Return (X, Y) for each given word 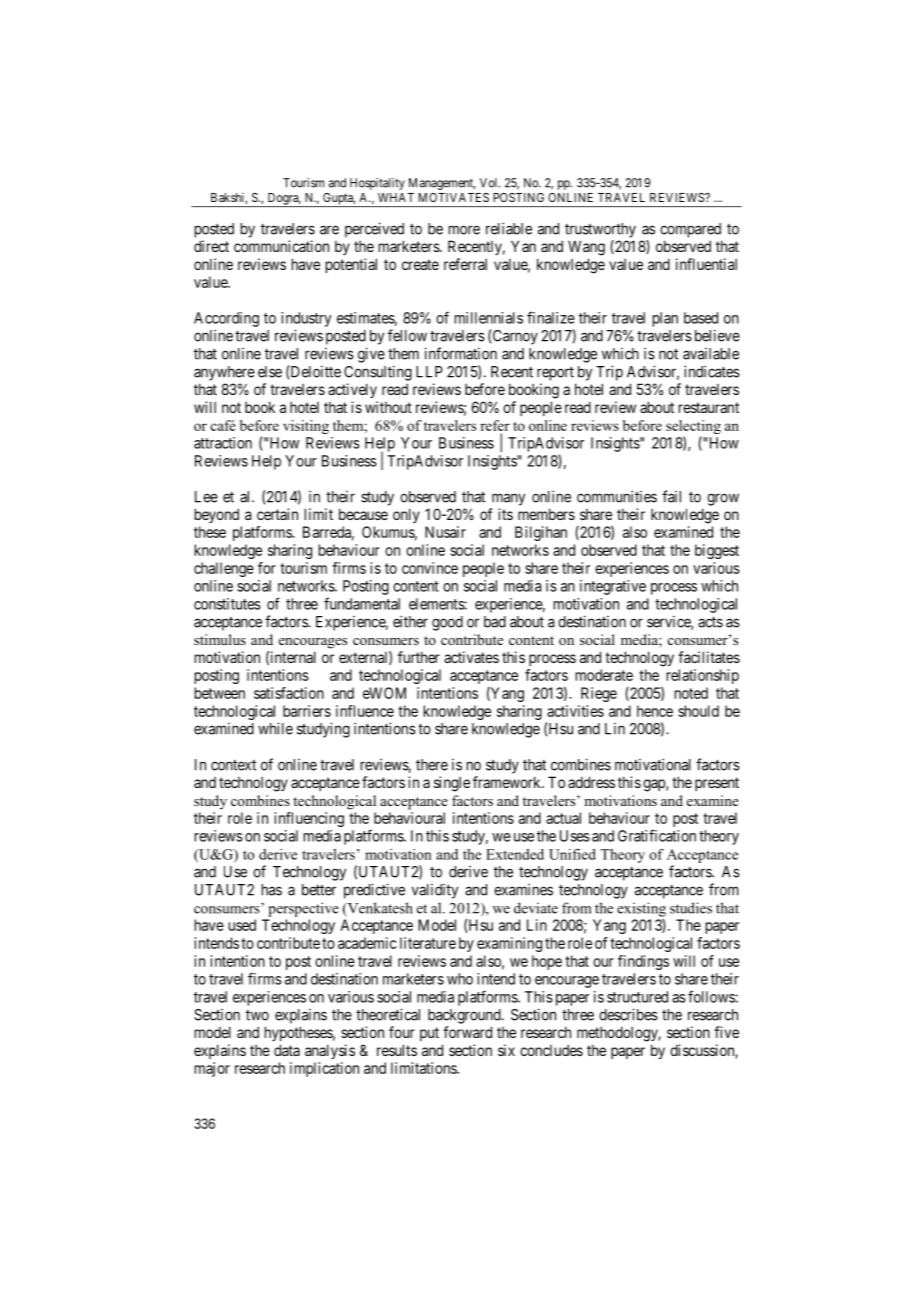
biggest (717, 551)
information (461, 353)
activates (471, 657)
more (464, 230)
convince (430, 568)
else (270, 372)
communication (281, 246)
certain (277, 514)
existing (641, 909)
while (275, 728)
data (287, 1050)
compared (690, 230)
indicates (712, 371)
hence (655, 711)
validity (435, 891)
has (272, 890)
